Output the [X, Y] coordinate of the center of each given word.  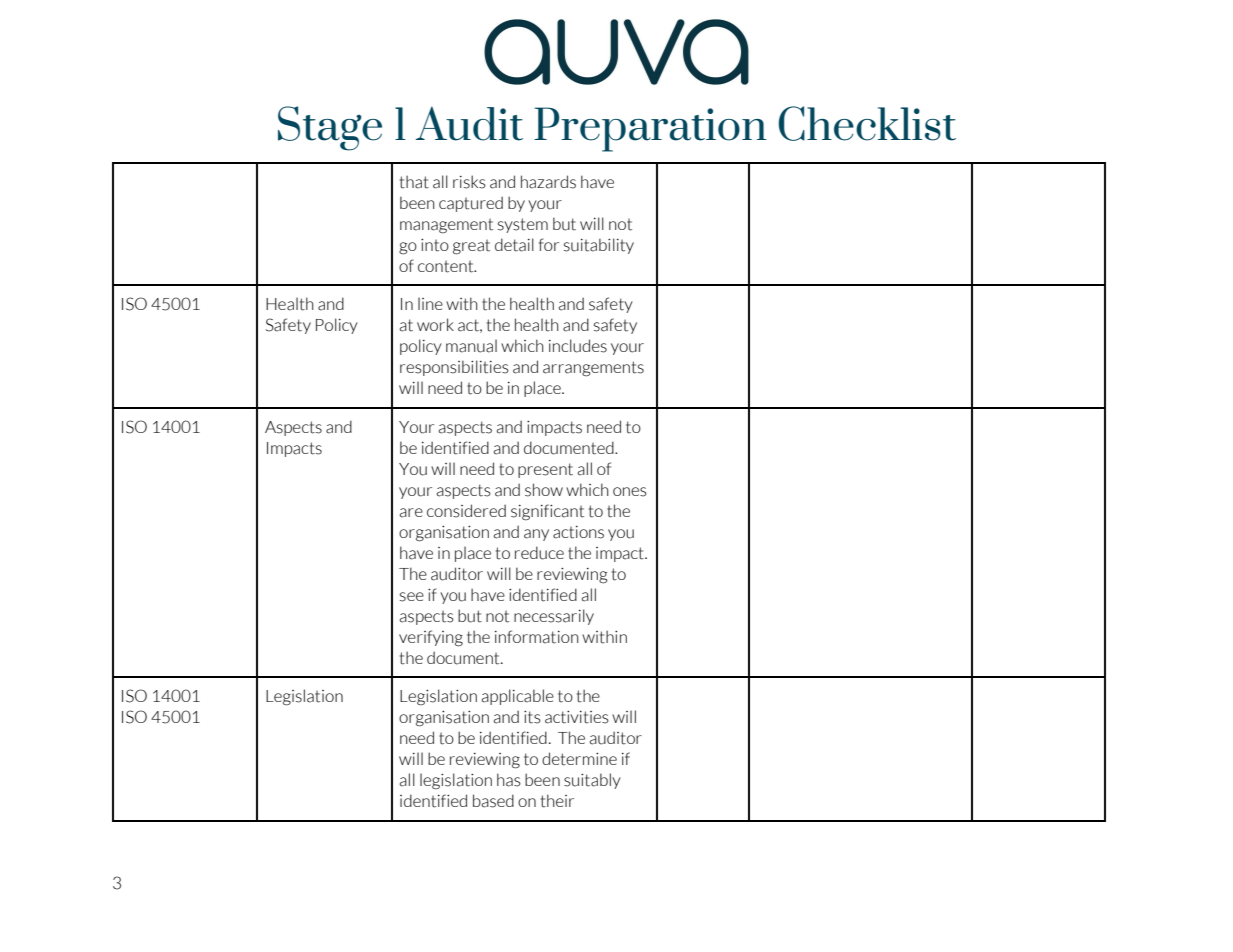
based [493, 801]
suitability [599, 246]
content [447, 266]
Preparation [650, 129]
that [414, 182]
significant [547, 512]
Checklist [867, 123]
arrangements [593, 369]
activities [577, 717]
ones [630, 492]
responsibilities [454, 368]
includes [578, 346]
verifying [431, 638]
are [411, 513]
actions [578, 532]
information [537, 637]
